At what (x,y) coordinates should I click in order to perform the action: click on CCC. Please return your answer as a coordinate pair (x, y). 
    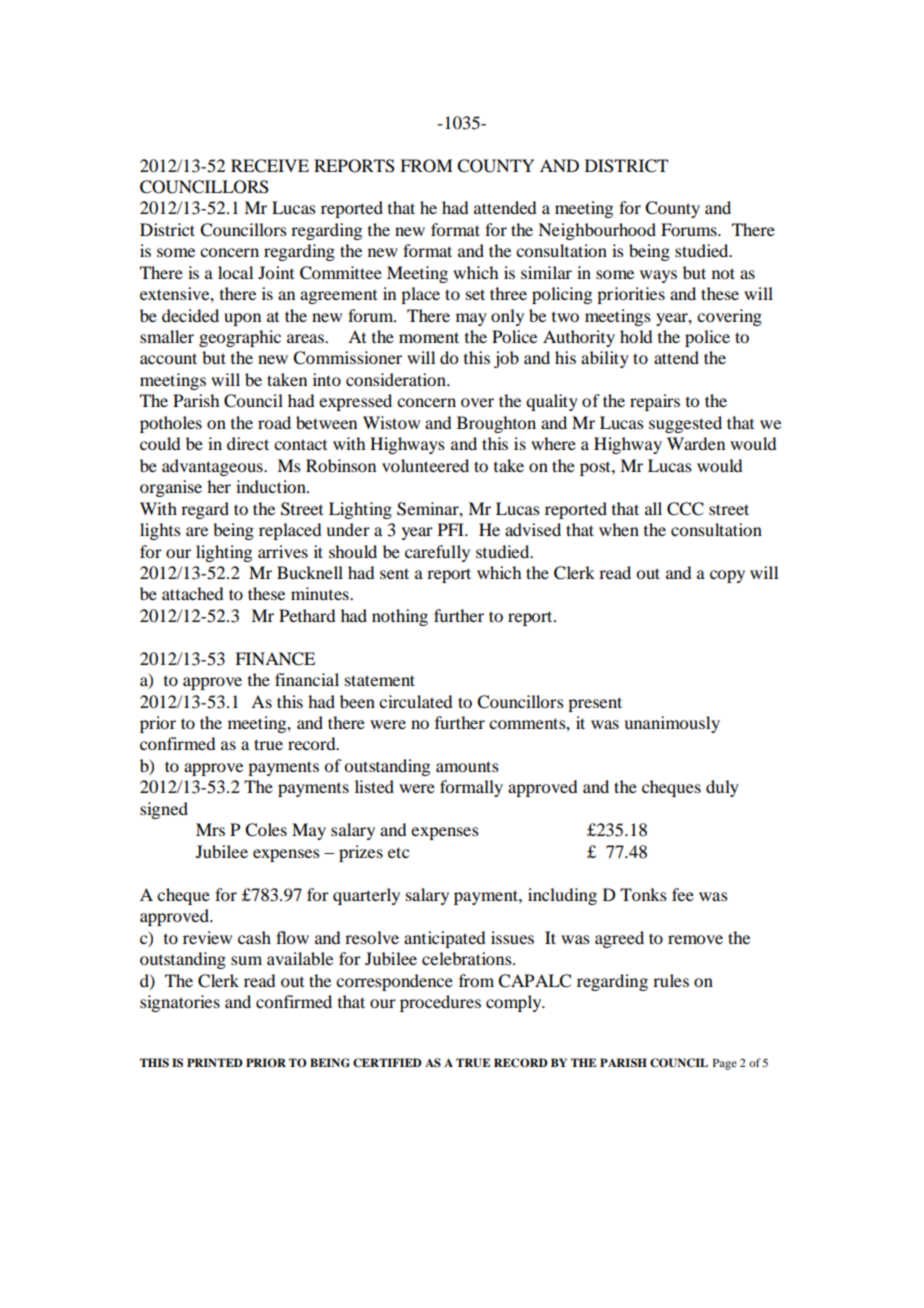
    Looking at the image, I should click on (685, 509).
